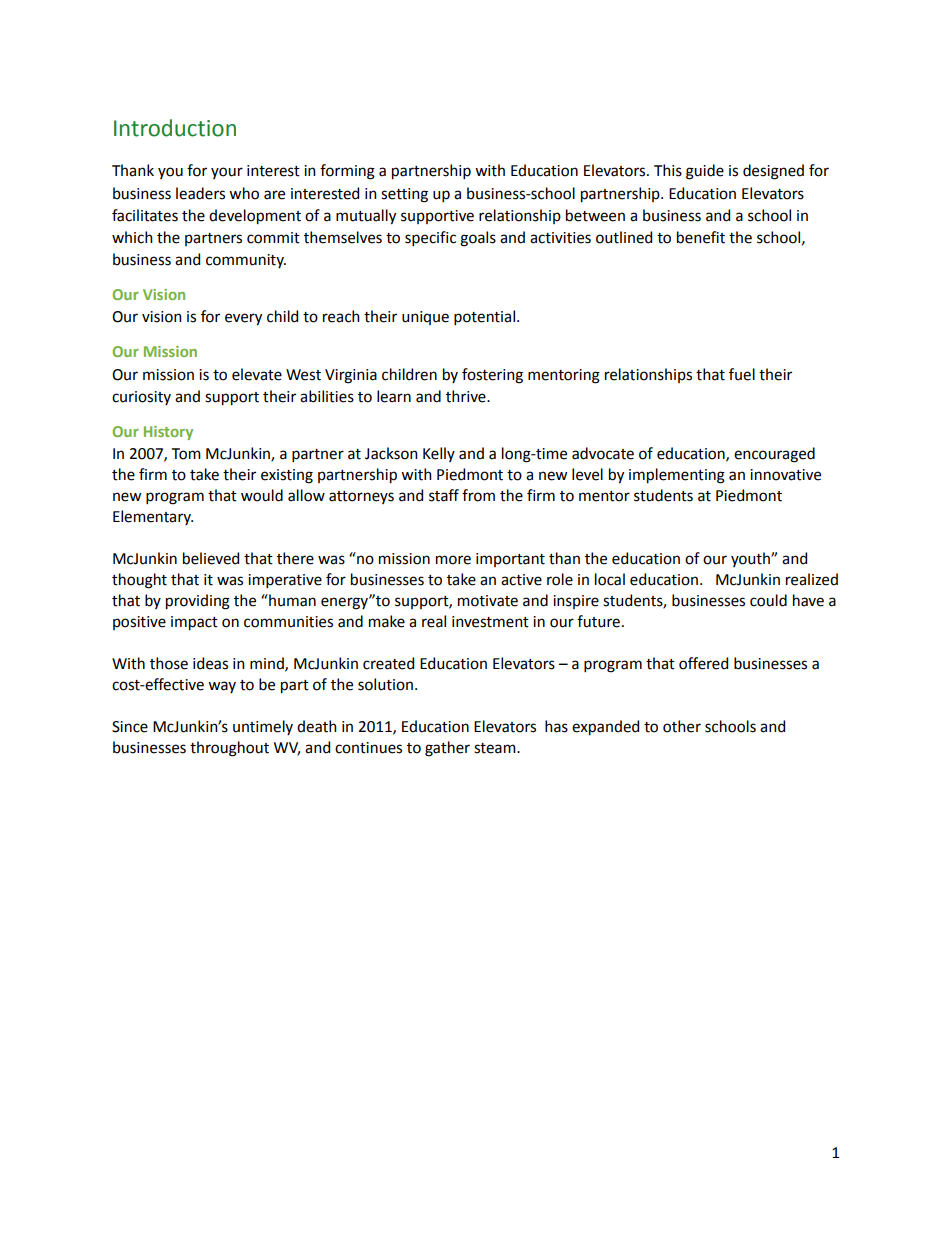 The width and height of the image is (952, 1233). What do you see at coordinates (484, 317) in the image?
I see `potential` at bounding box center [484, 317].
